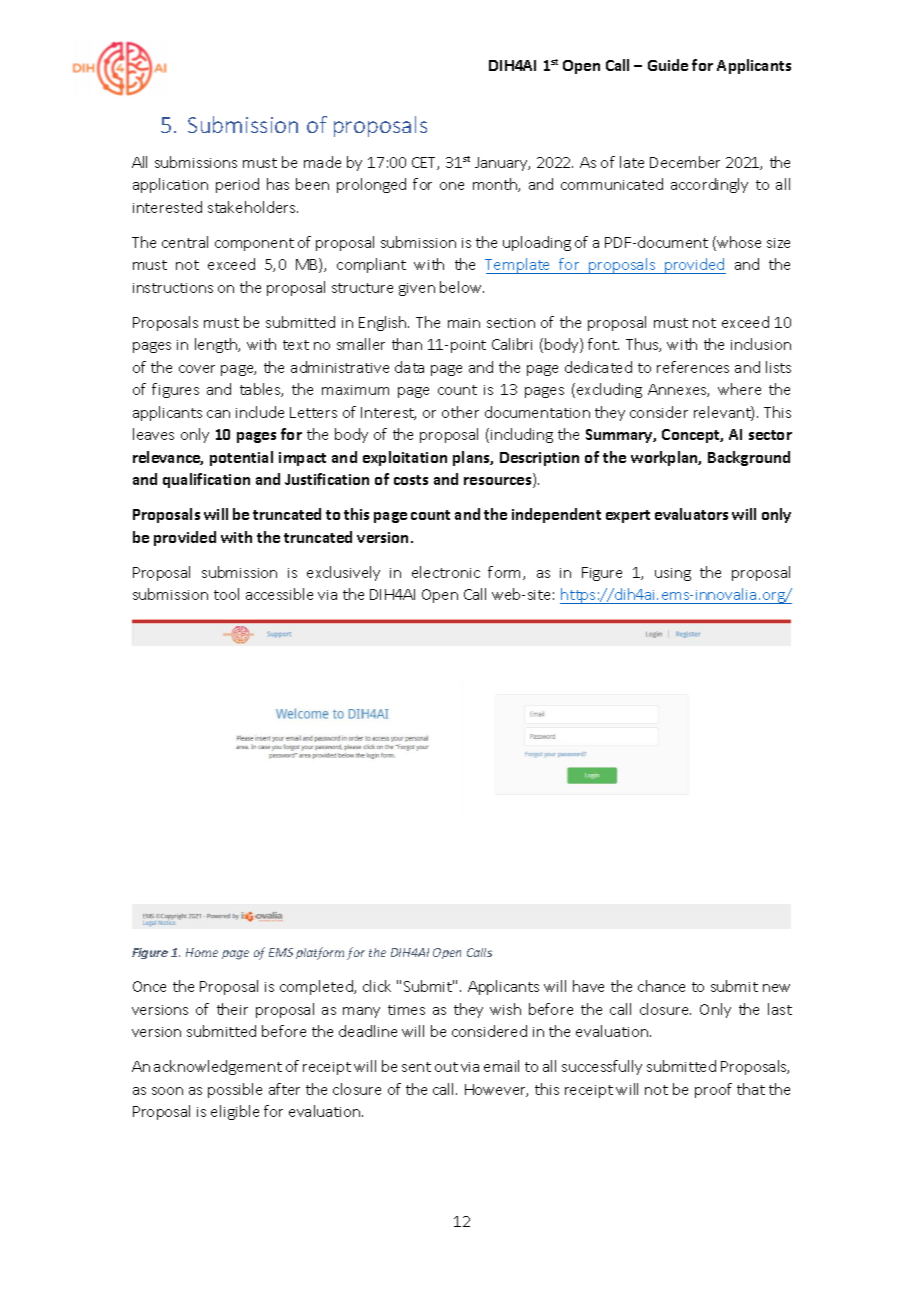 This screenshot has width=924, height=1308. I want to click on January, so click(502, 164).
